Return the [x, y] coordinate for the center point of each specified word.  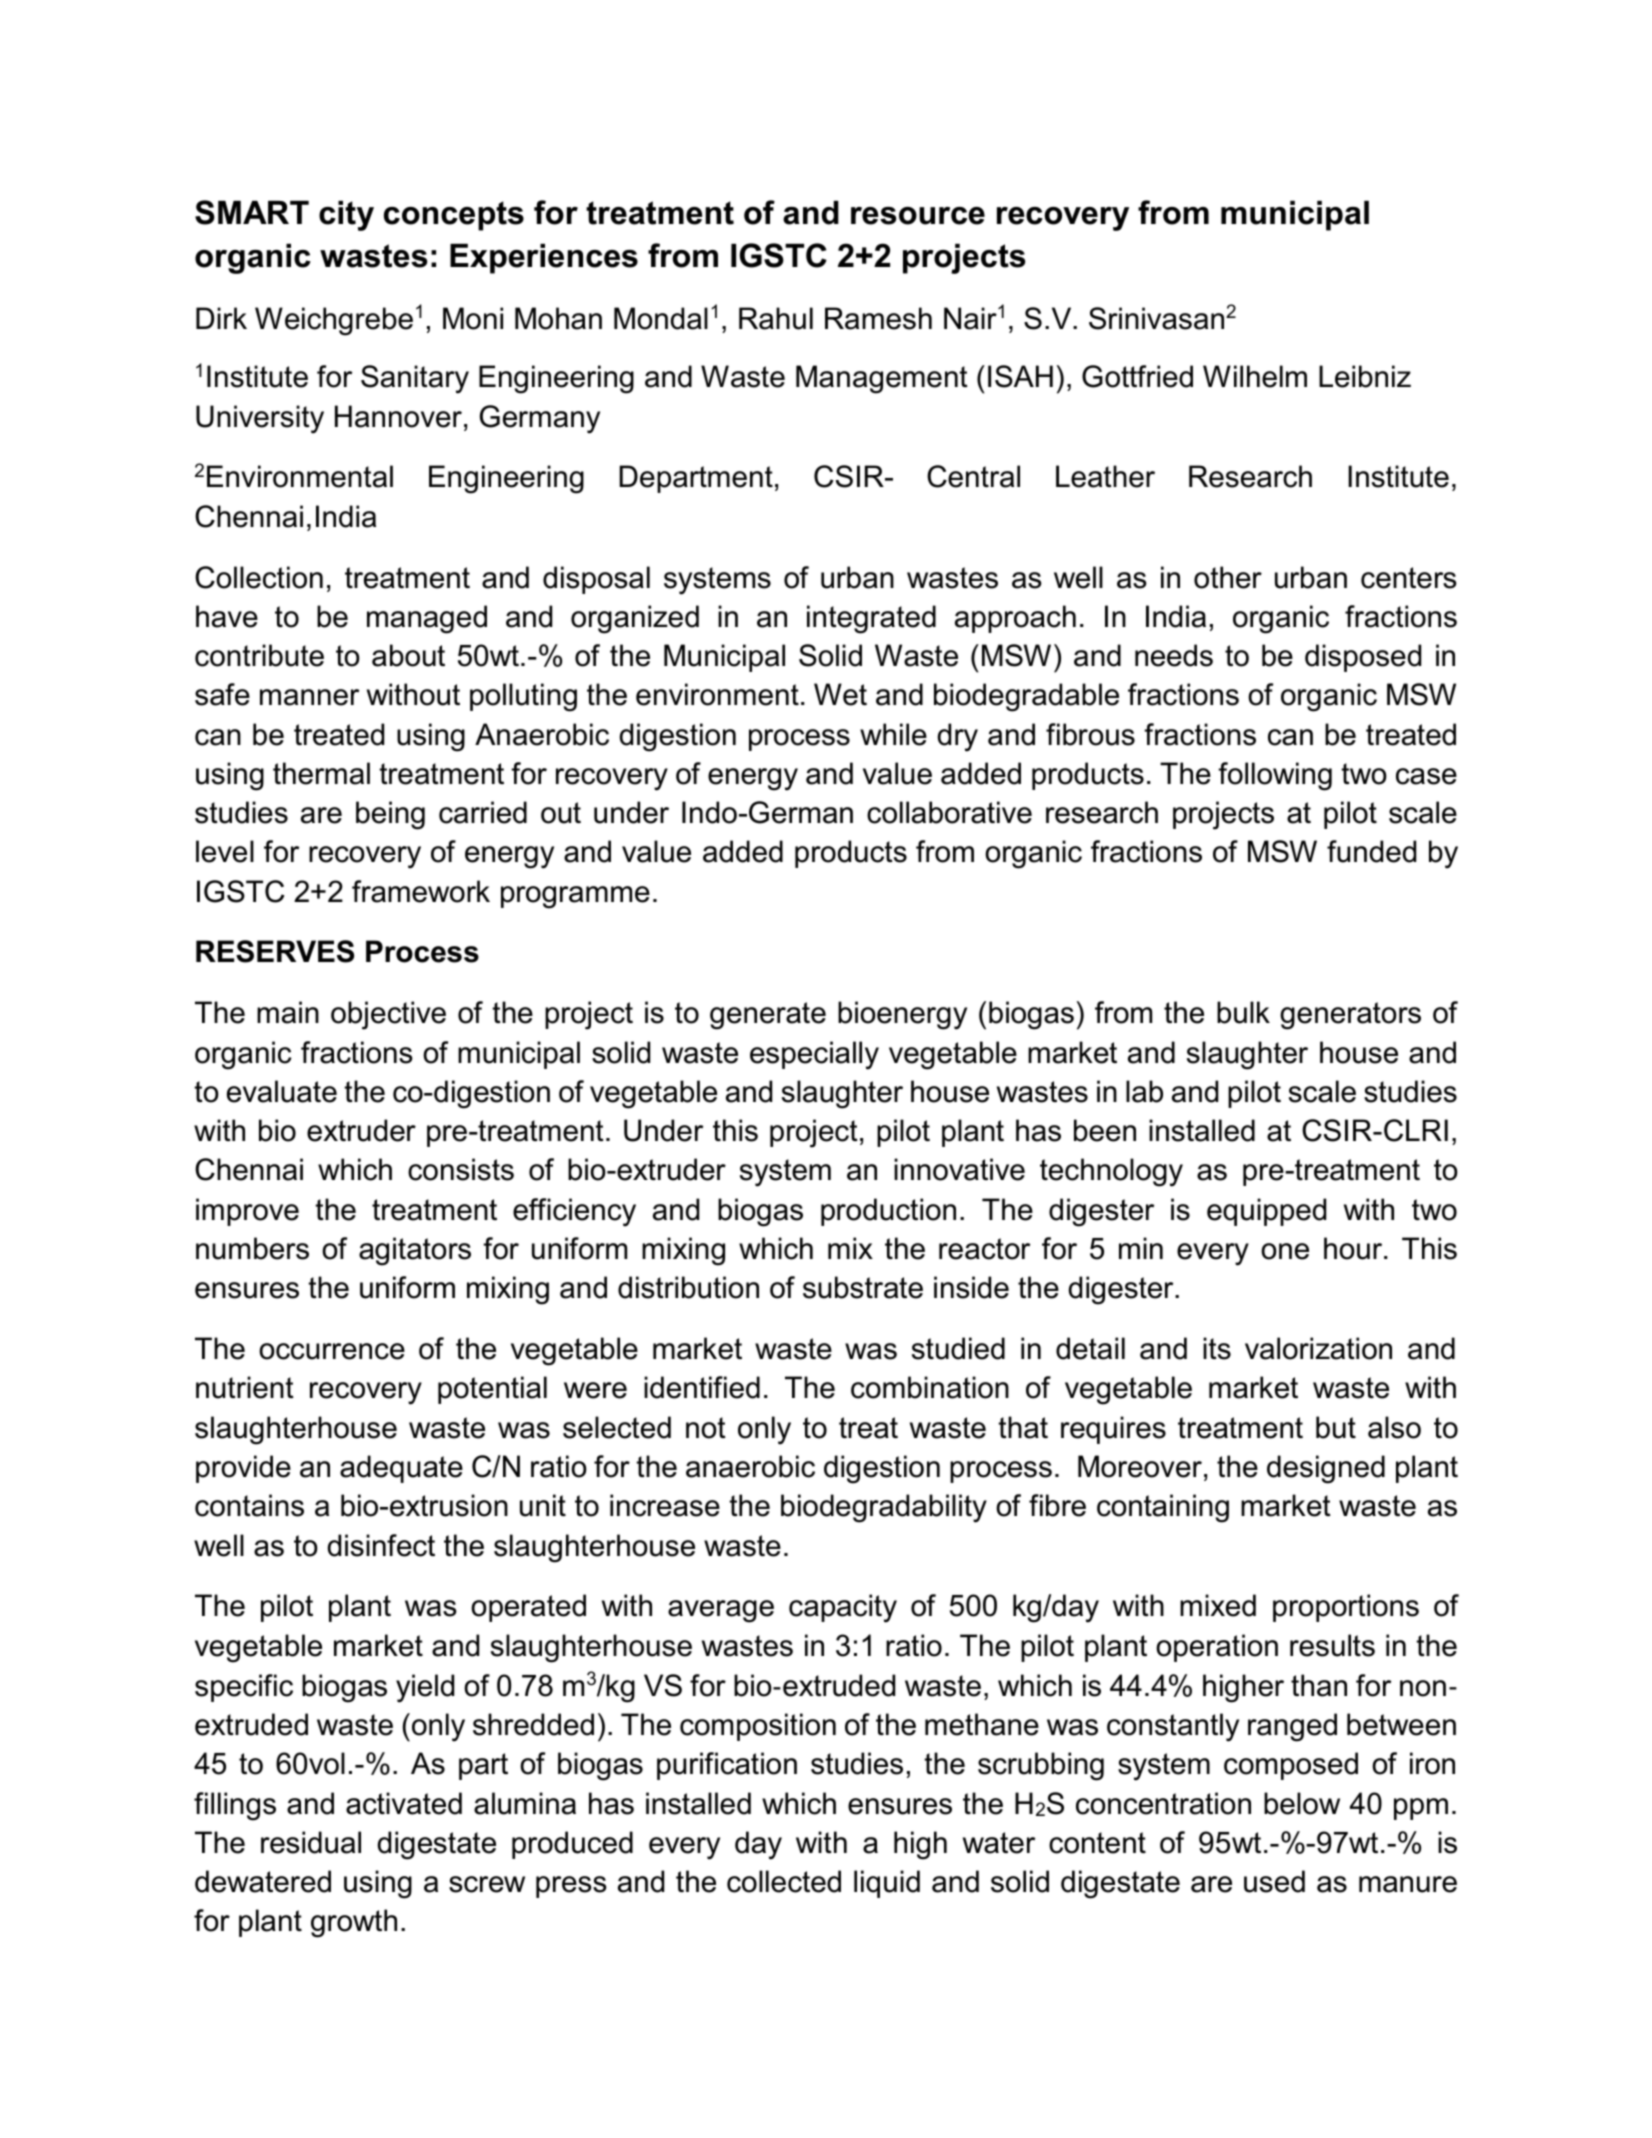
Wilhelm [1255, 376]
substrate [863, 1287]
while [893, 734]
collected [784, 1881]
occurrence [332, 1351]
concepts [454, 216]
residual [311, 1842]
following [1275, 776]
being [390, 815]
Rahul [776, 318]
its [1217, 1348]
